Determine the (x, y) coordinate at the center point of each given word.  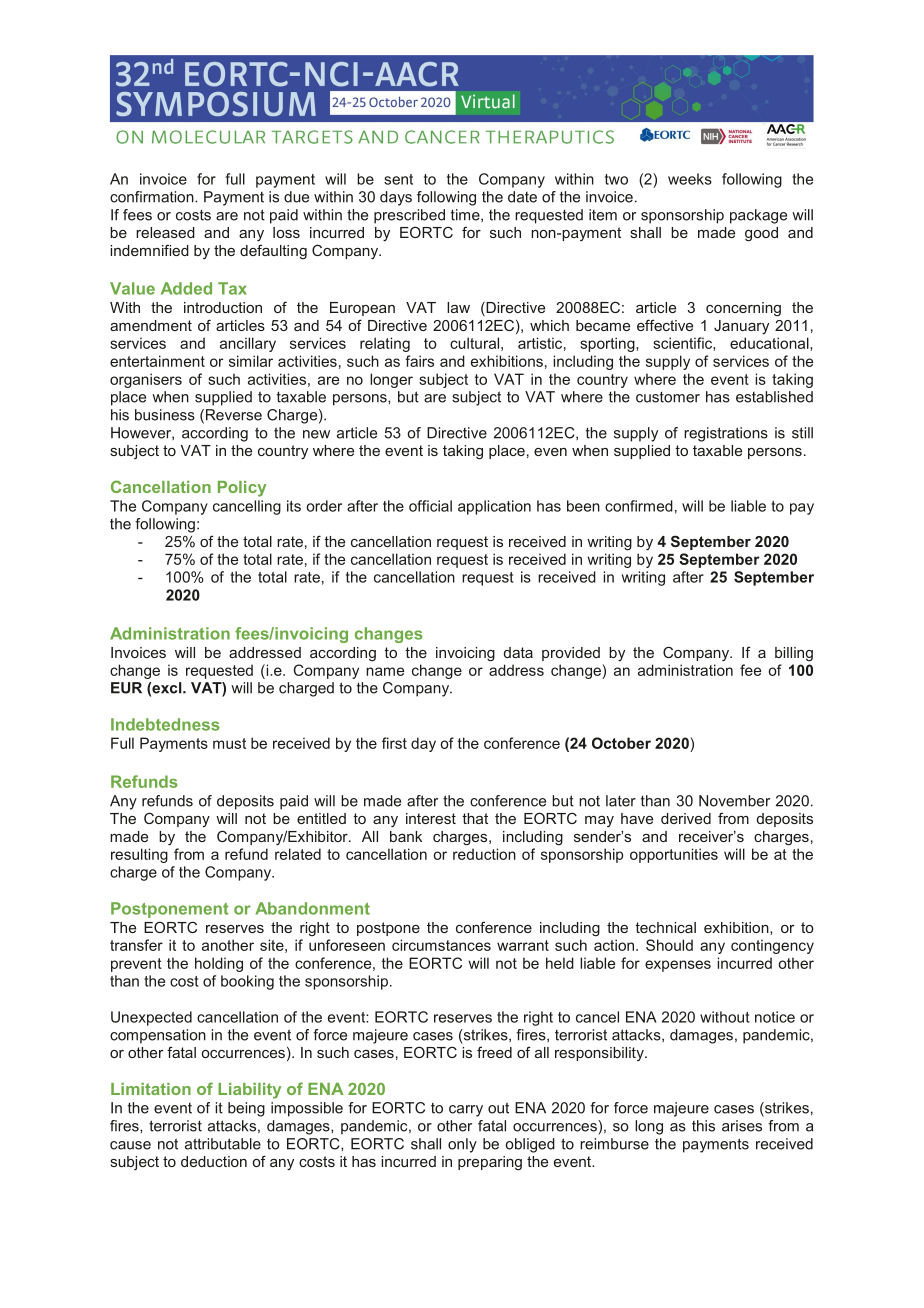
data (518, 652)
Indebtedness (165, 724)
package (758, 216)
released (165, 232)
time (466, 215)
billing (794, 654)
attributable (223, 1144)
